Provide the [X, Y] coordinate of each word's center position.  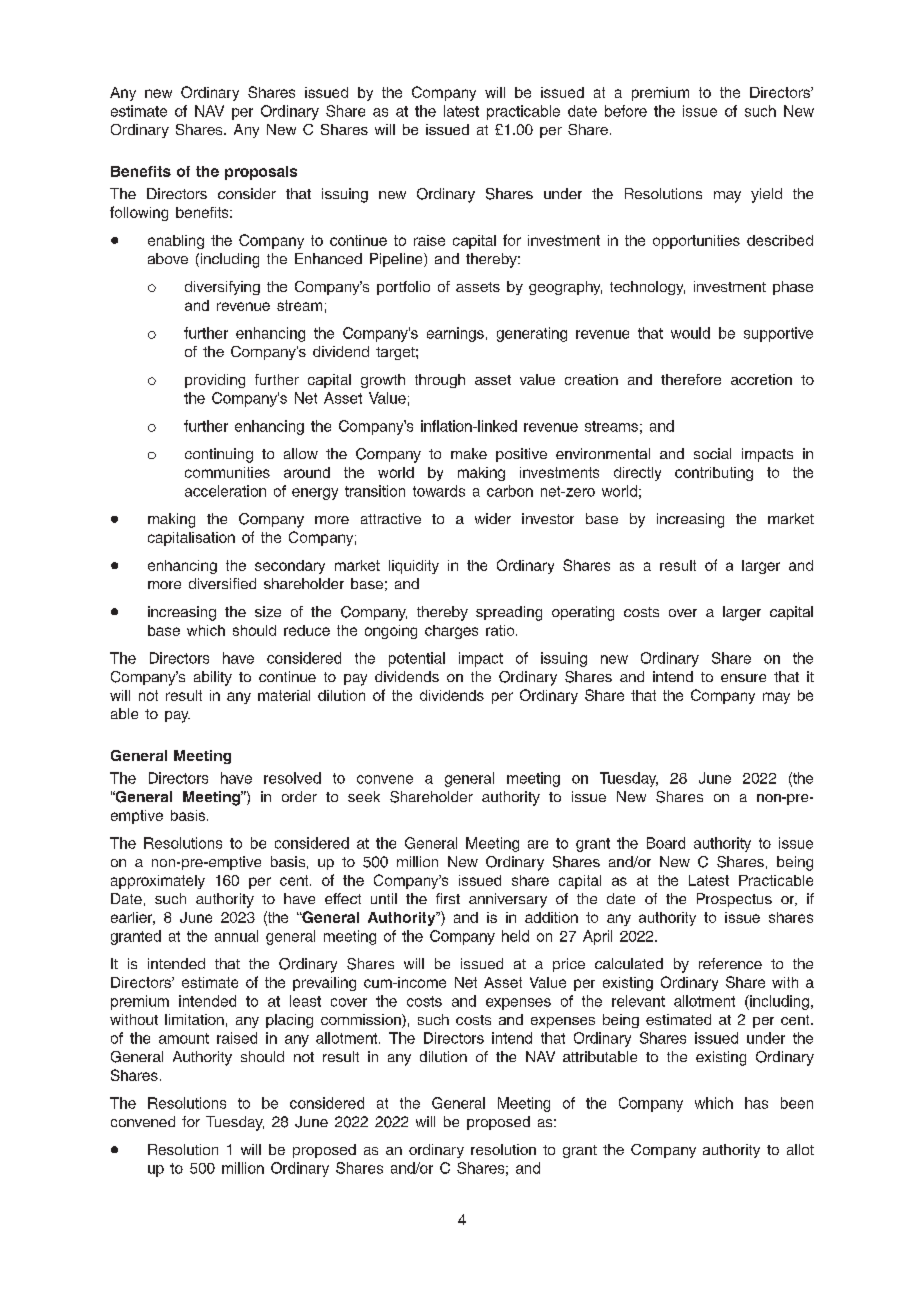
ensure [743, 678]
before [626, 111]
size [268, 611]
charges [451, 632]
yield [766, 195]
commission [362, 1021]
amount [184, 1038]
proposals [261, 173]
